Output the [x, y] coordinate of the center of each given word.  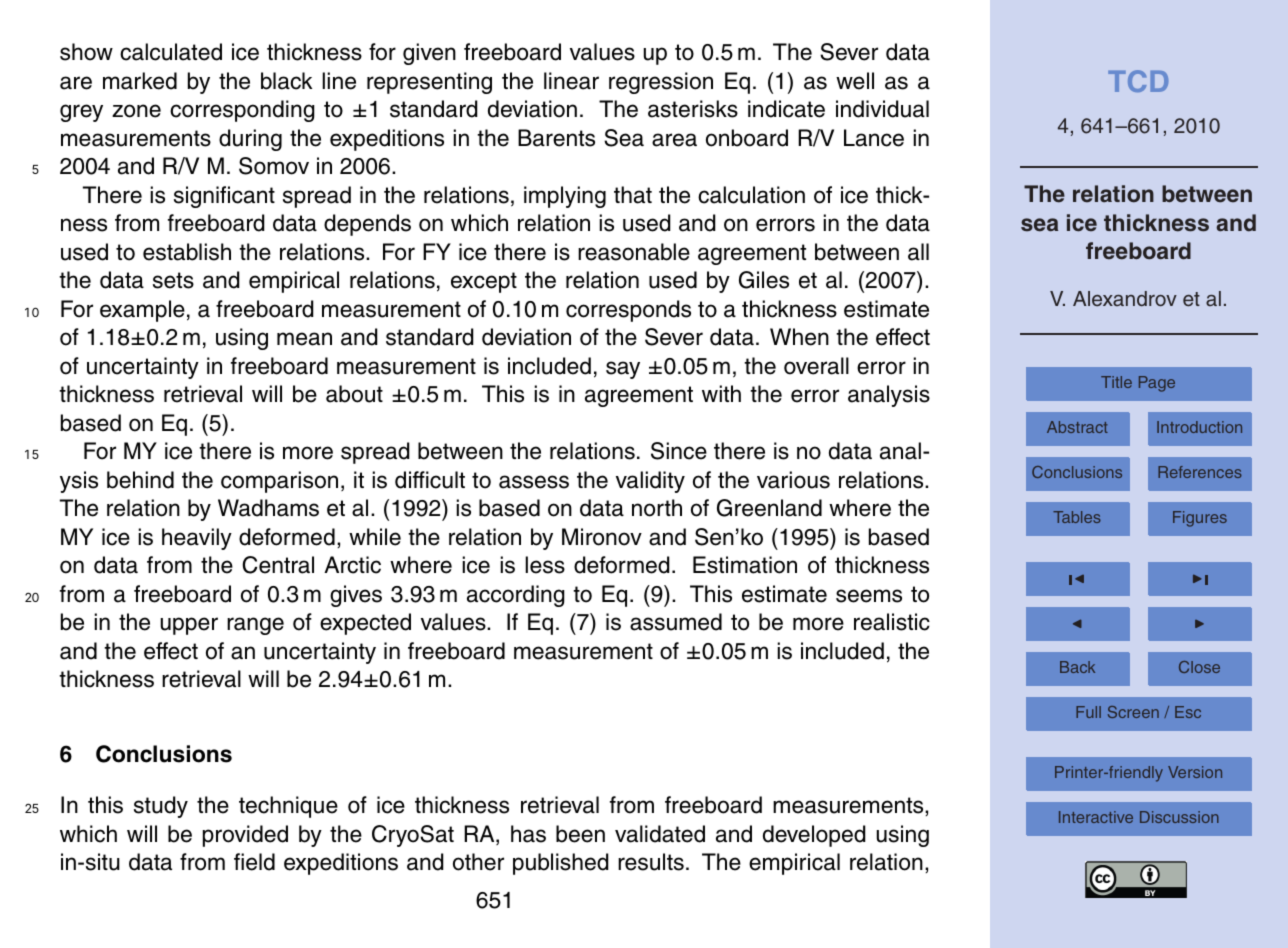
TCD [1138, 81]
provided [245, 836]
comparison [279, 482]
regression [661, 83]
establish [187, 252]
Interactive [1096, 817]
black [286, 81]
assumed [676, 622]
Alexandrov [1125, 298]
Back [1077, 667]
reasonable [634, 252]
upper [189, 626]
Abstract [1077, 427]
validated [660, 834]
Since [679, 451]
